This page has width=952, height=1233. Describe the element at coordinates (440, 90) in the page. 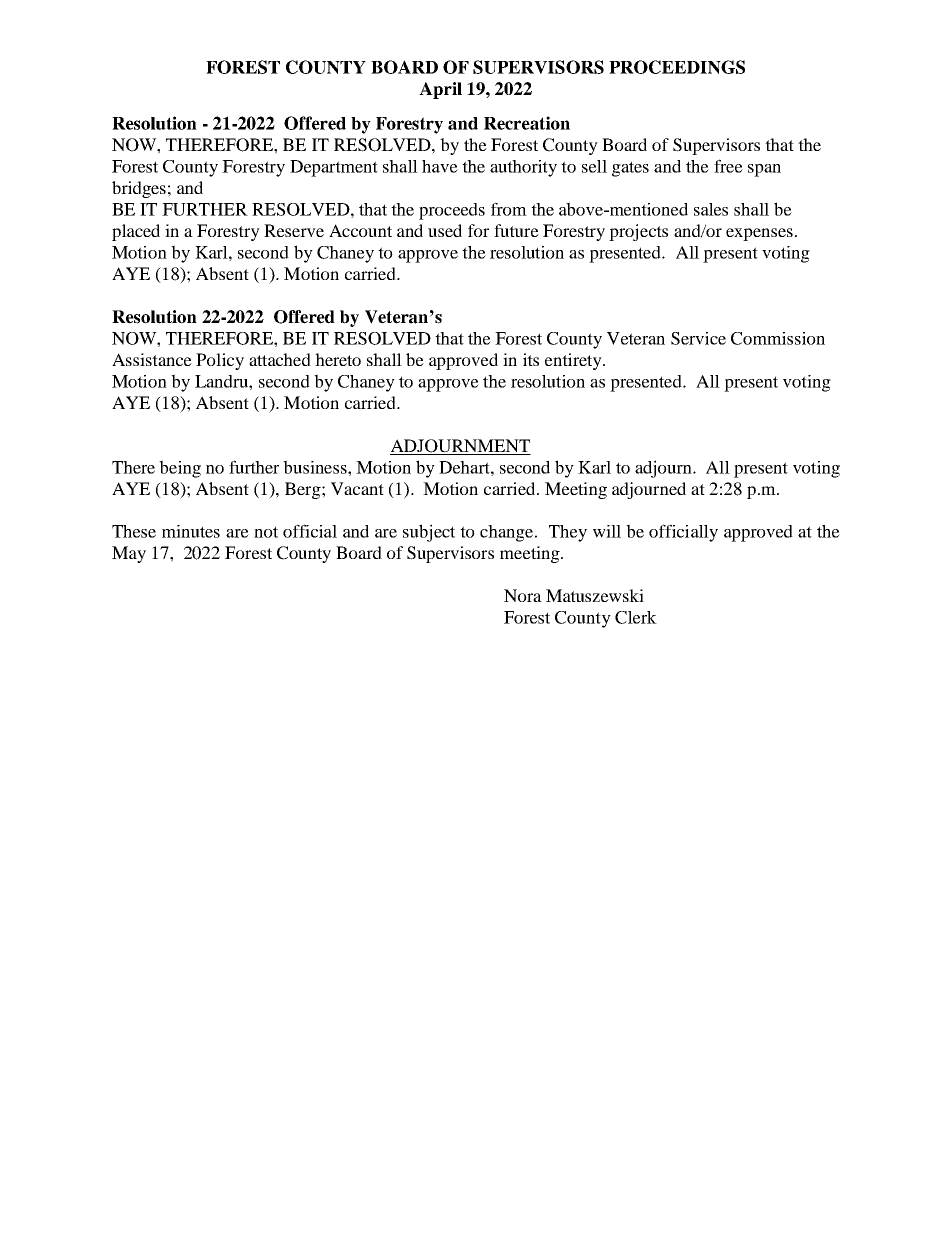

I see `April` at that location.
